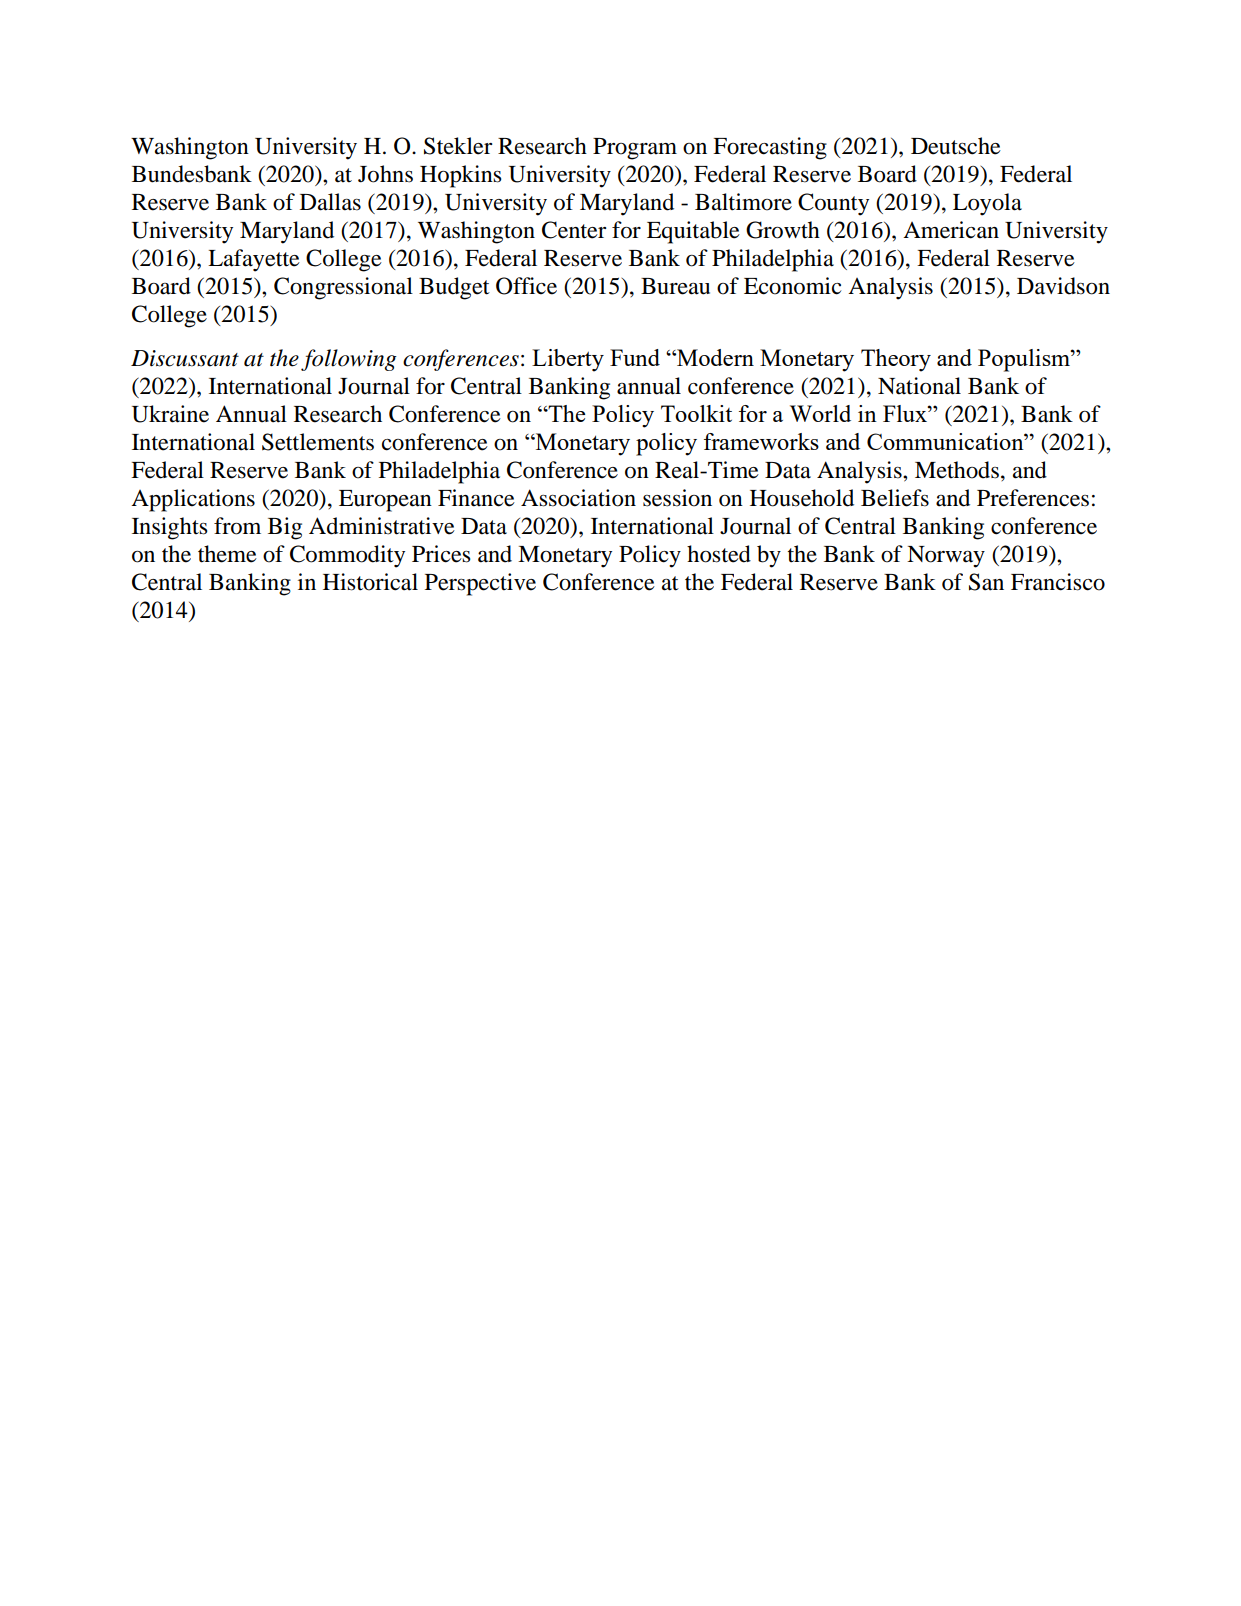 The image size is (1241, 1606). Describe the element at coordinates (906, 413) in the image. I see `Flux` at that location.
